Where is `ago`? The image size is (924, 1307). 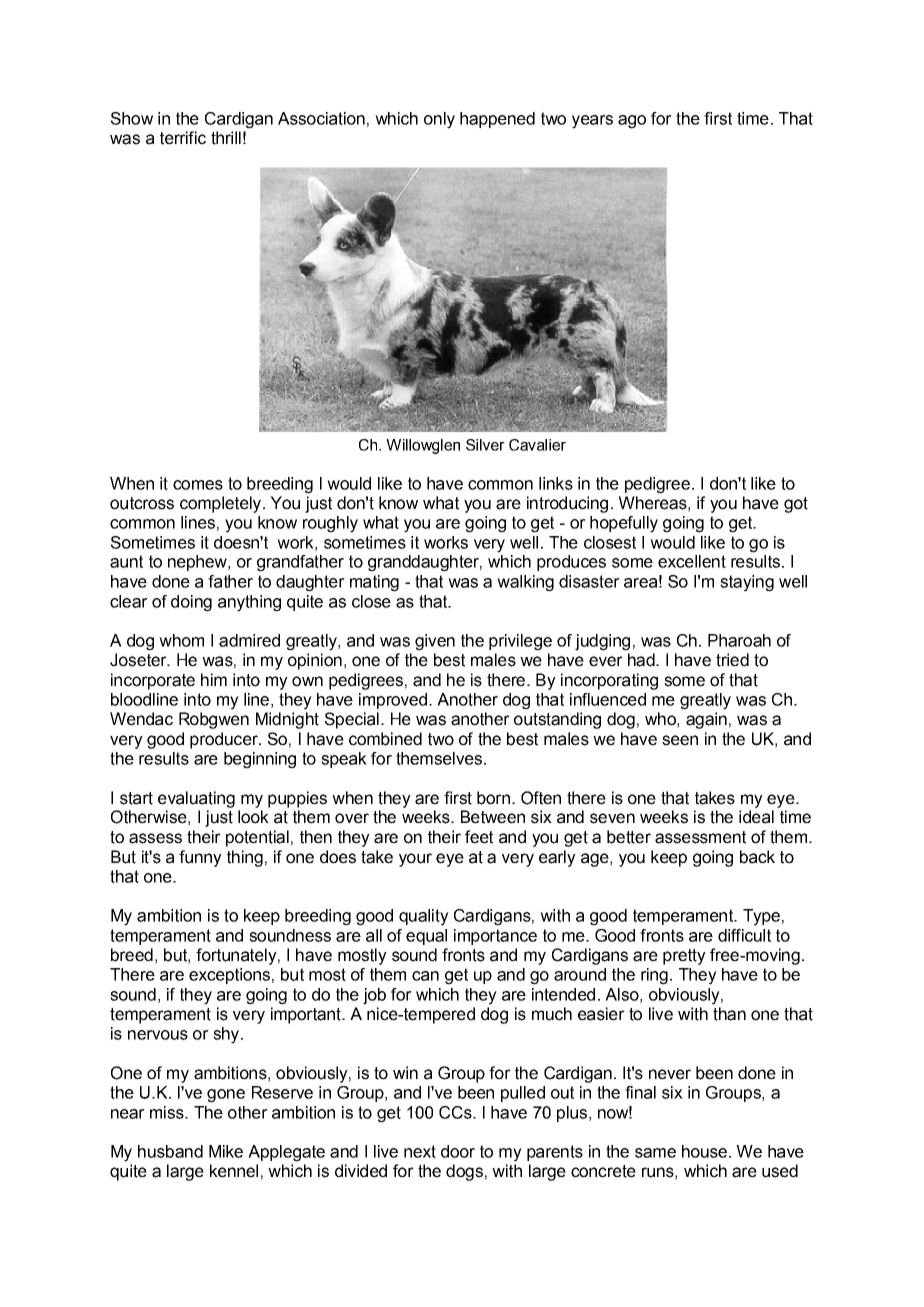
ago is located at coordinates (632, 122).
